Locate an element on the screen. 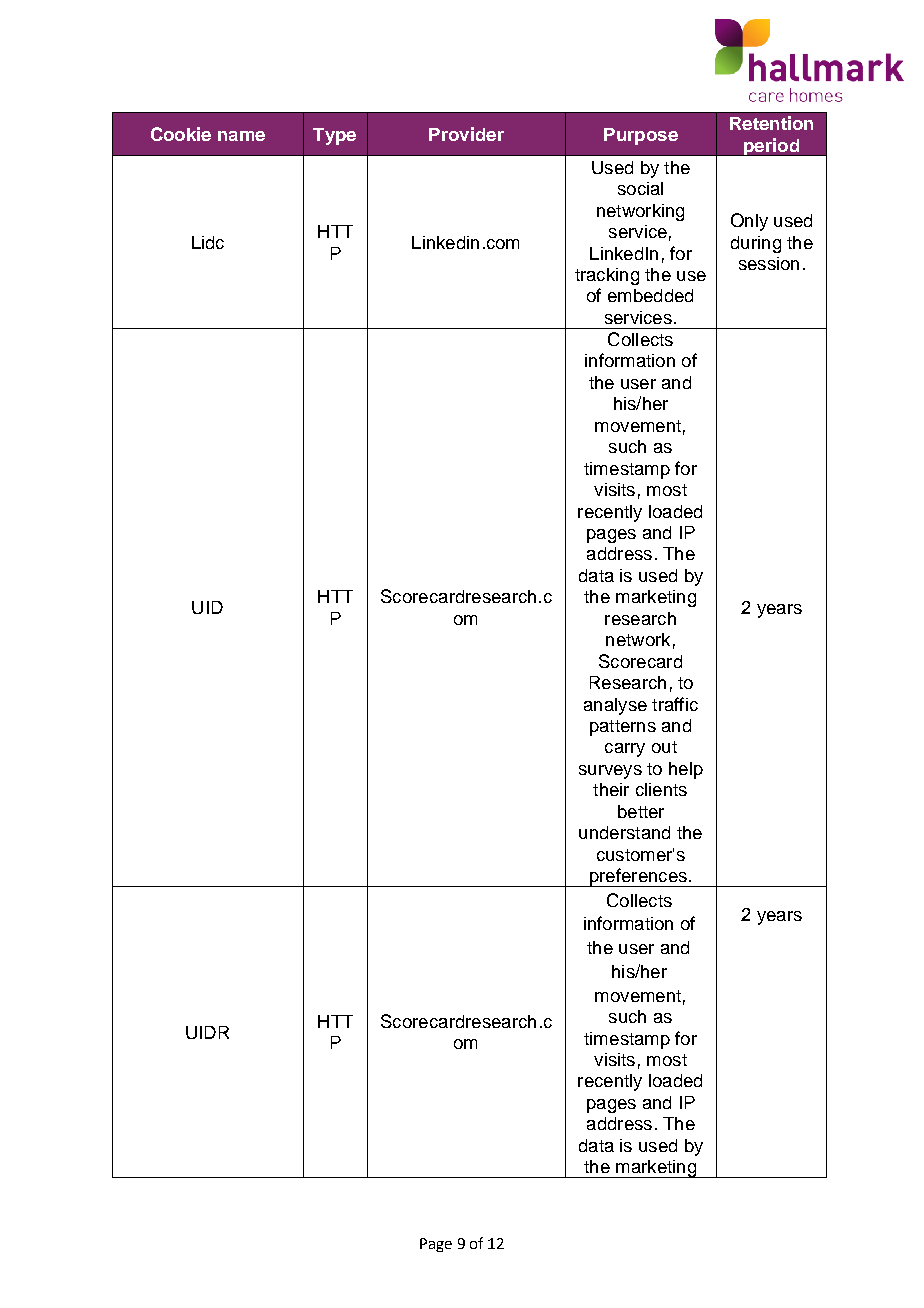  understand is located at coordinates (624, 832).
